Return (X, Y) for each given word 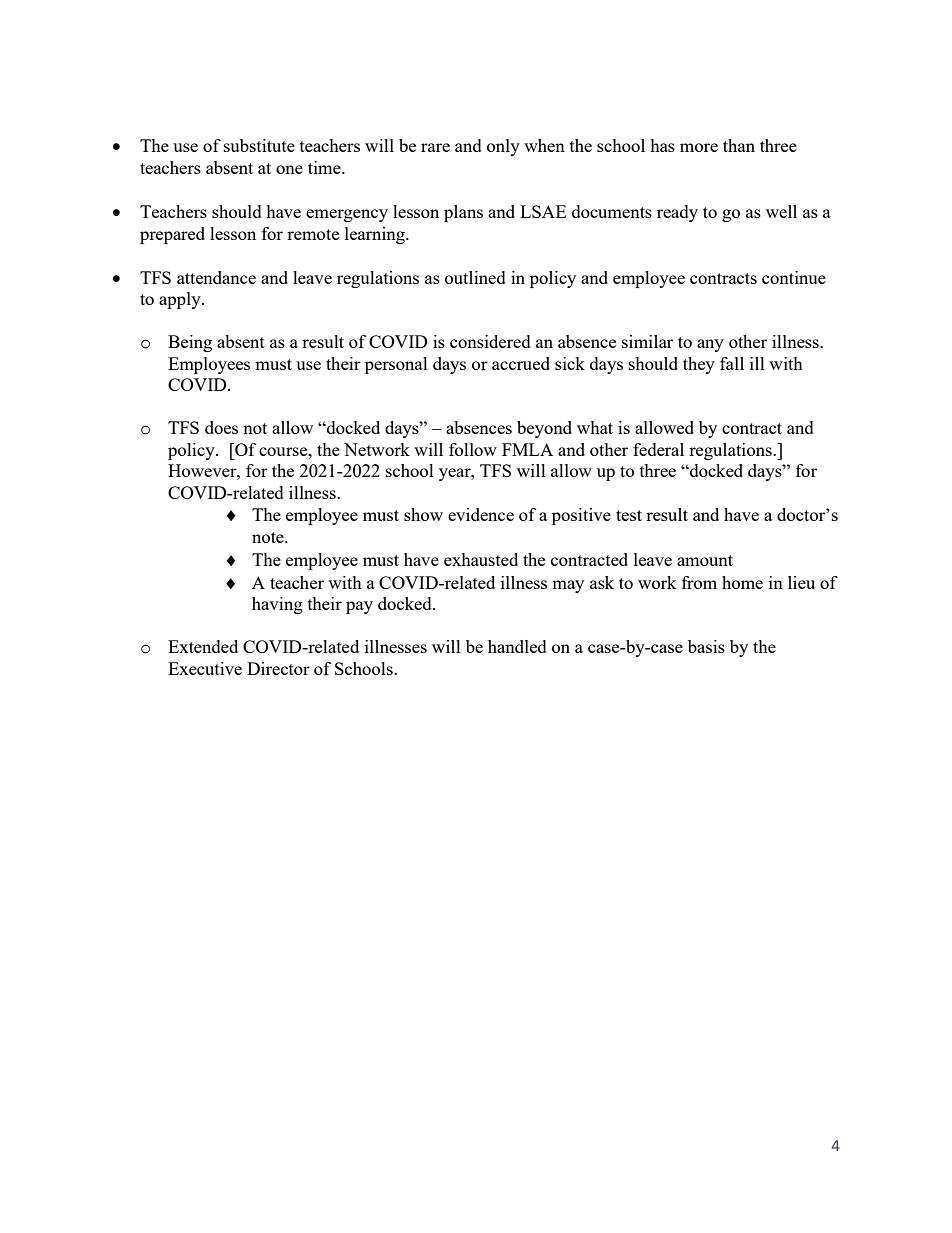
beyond (544, 429)
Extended (203, 646)
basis (706, 646)
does (221, 427)
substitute (259, 145)
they (699, 365)
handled (517, 646)
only (503, 147)
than (739, 145)
